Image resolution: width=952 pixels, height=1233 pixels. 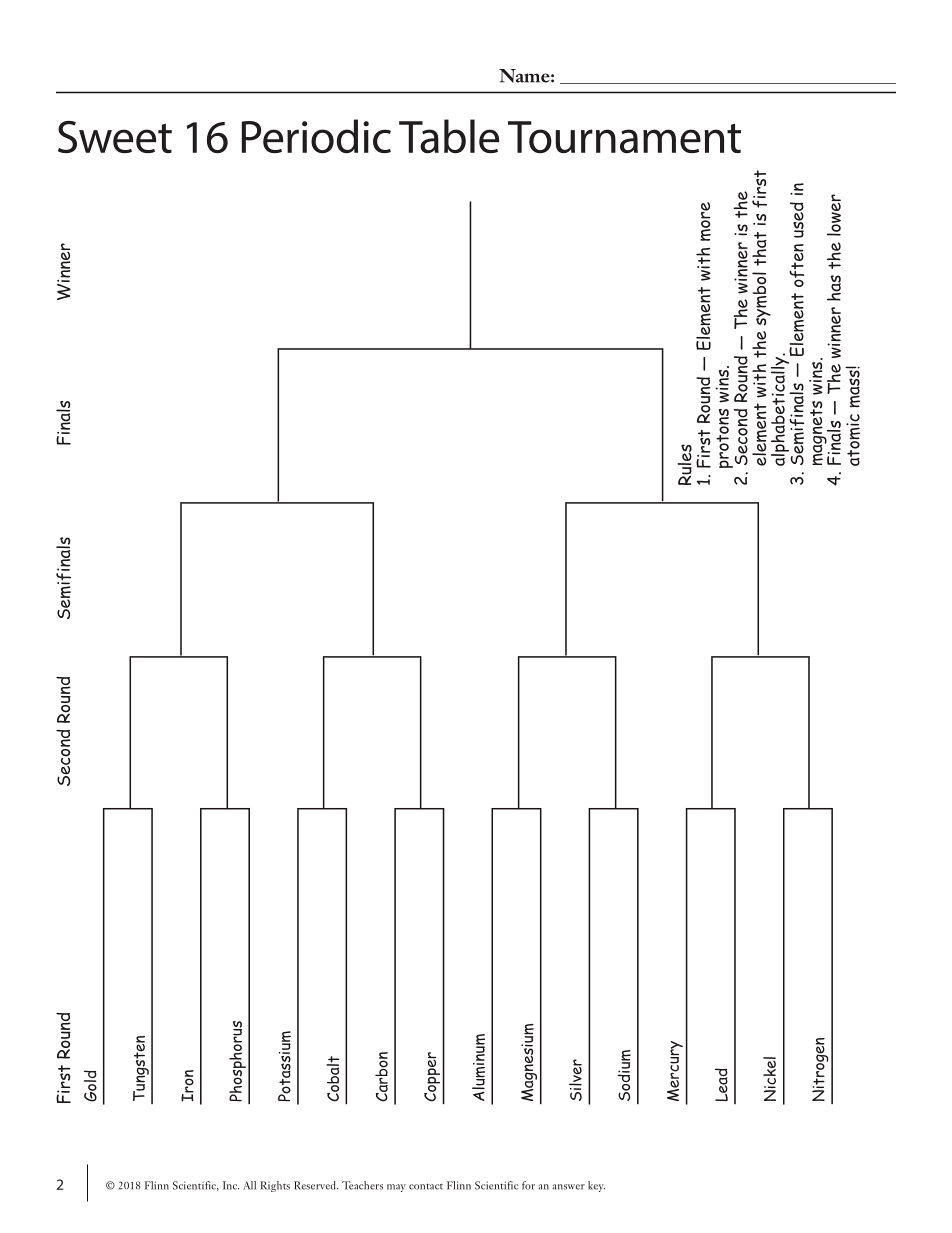 What do you see at coordinates (569, 1187) in the image?
I see `answer` at bounding box center [569, 1187].
